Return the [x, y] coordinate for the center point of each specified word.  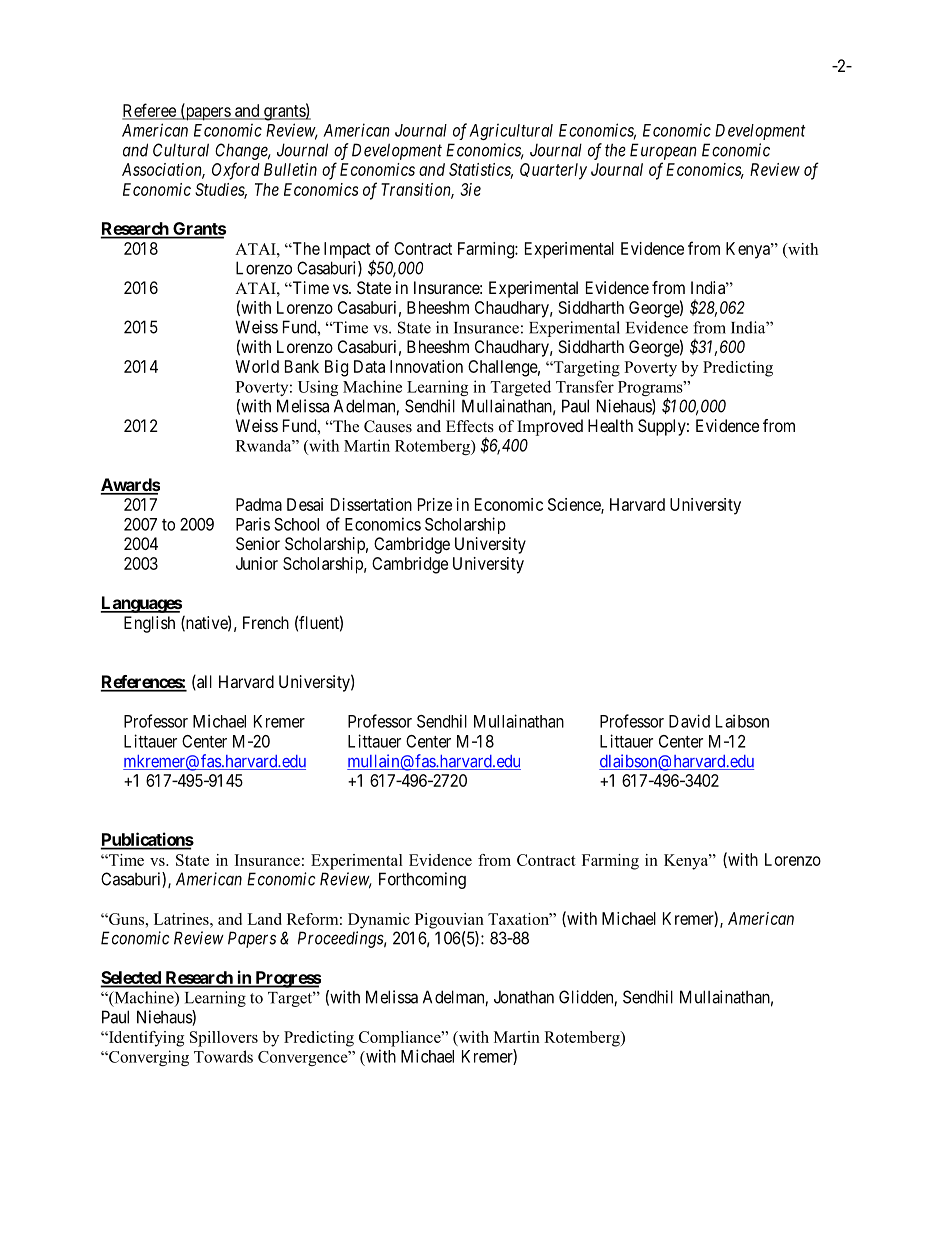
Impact [347, 250]
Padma [259, 504]
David [689, 721]
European [663, 151]
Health [610, 425]
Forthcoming [422, 880]
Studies [221, 190]
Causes [388, 426]
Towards [223, 1056]
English [149, 624]
